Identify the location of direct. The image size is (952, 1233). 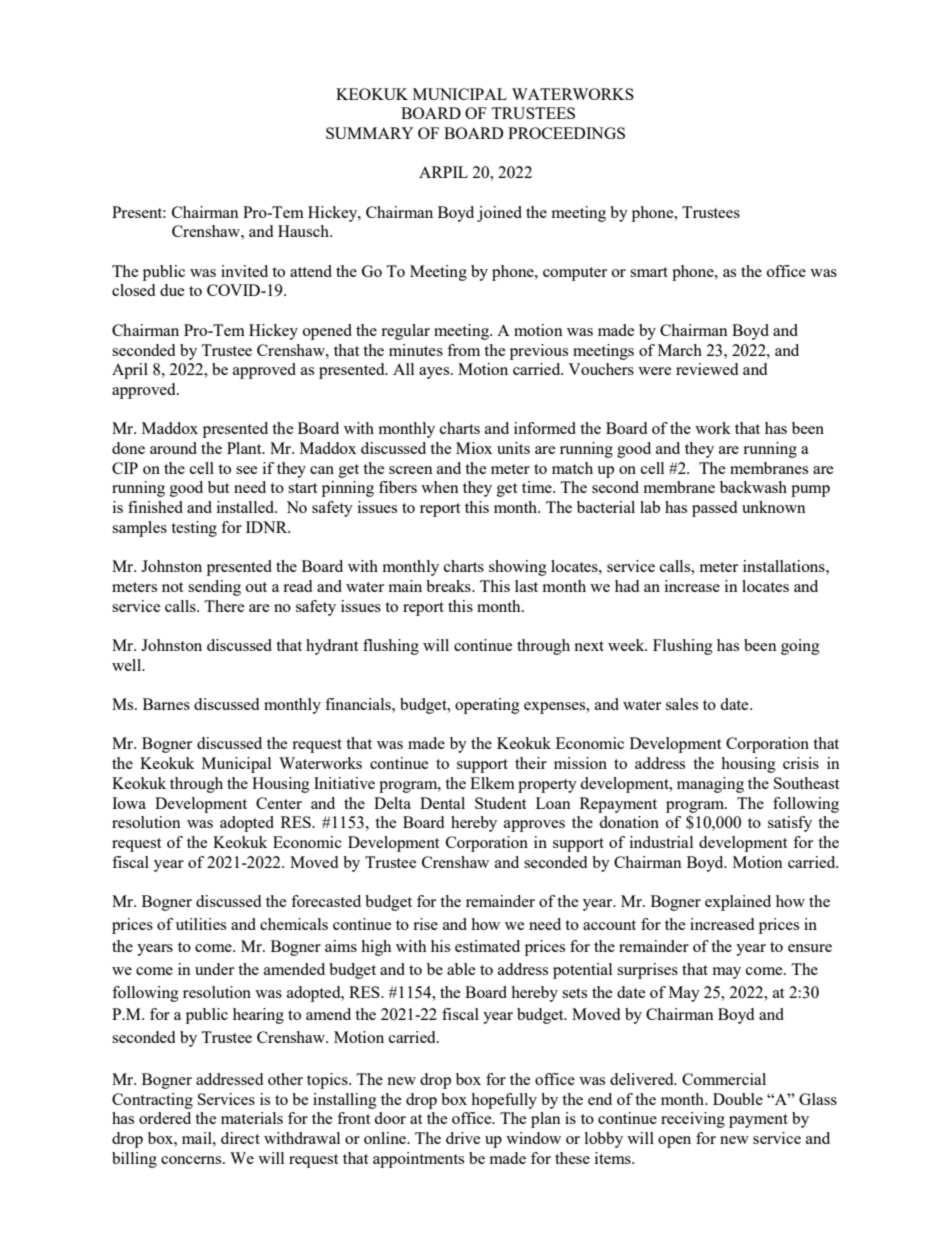
(240, 1138).
